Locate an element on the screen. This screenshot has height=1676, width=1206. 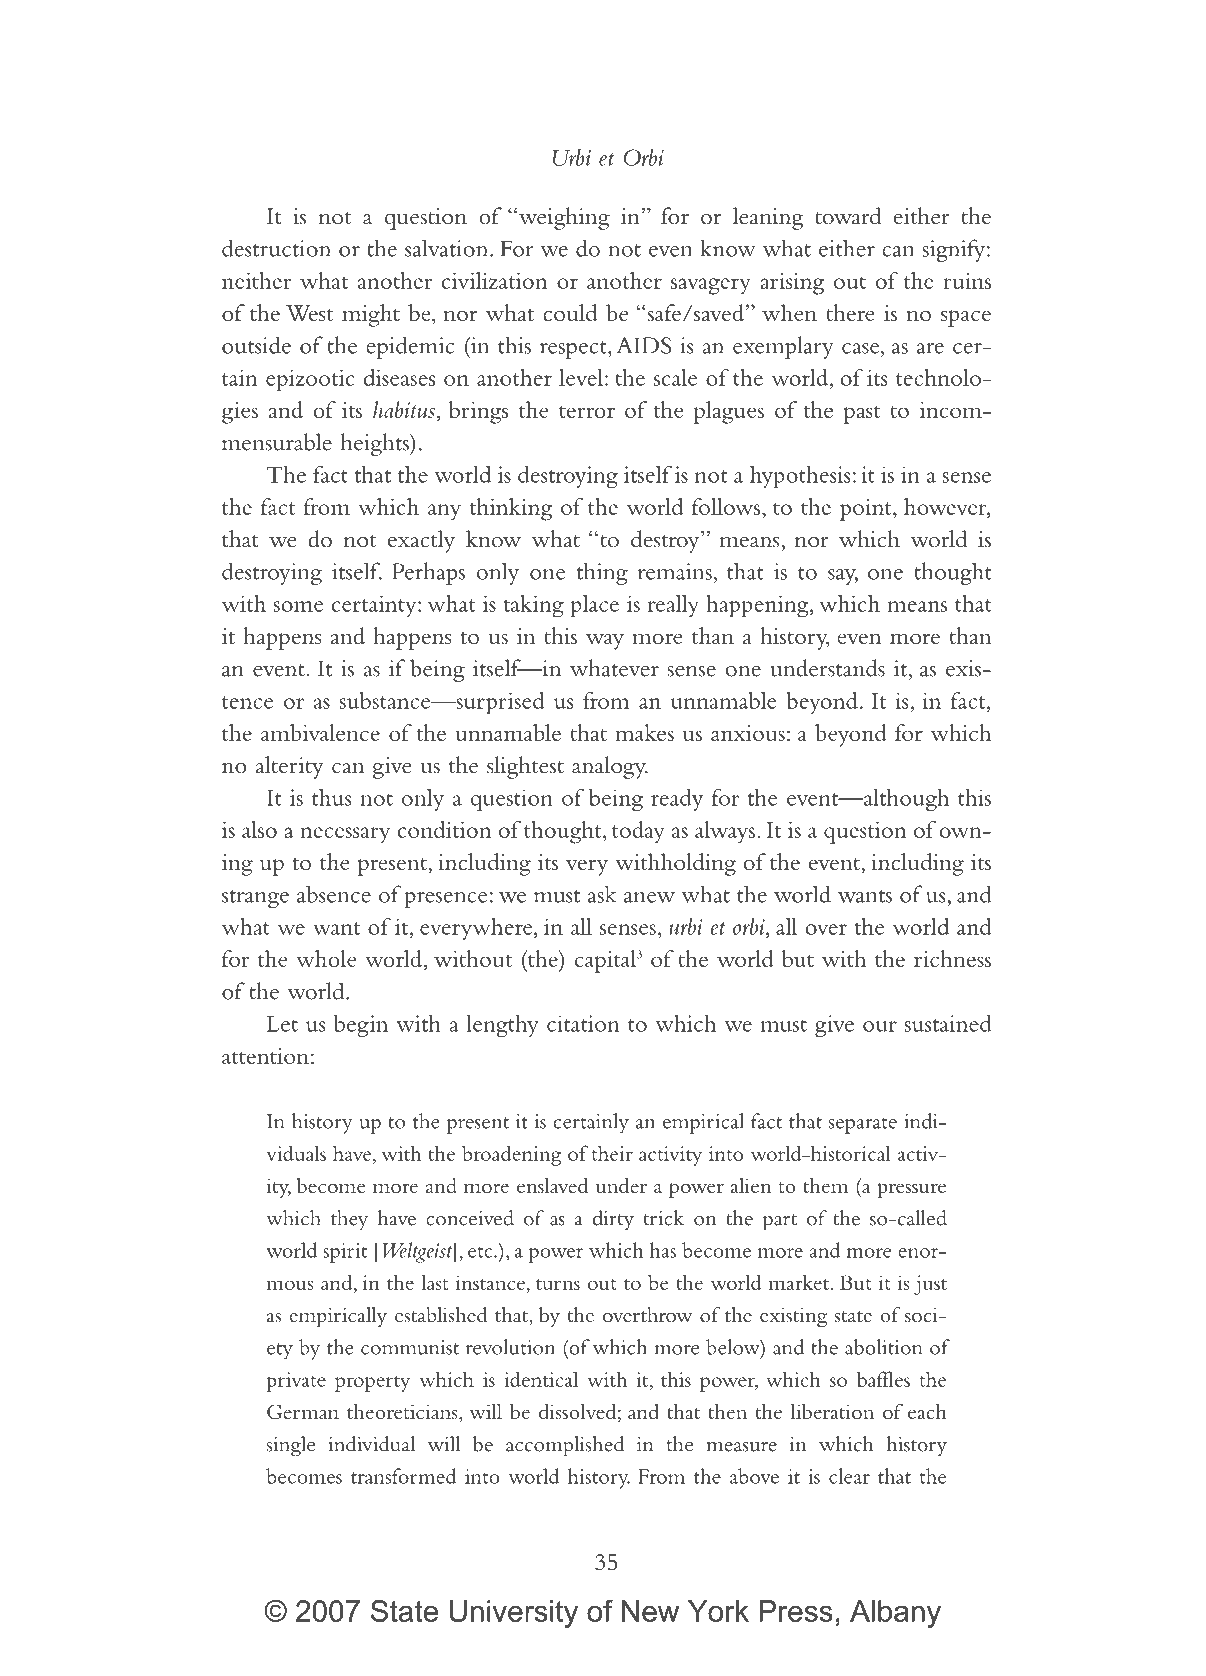
weighing is located at coordinates (564, 218).
